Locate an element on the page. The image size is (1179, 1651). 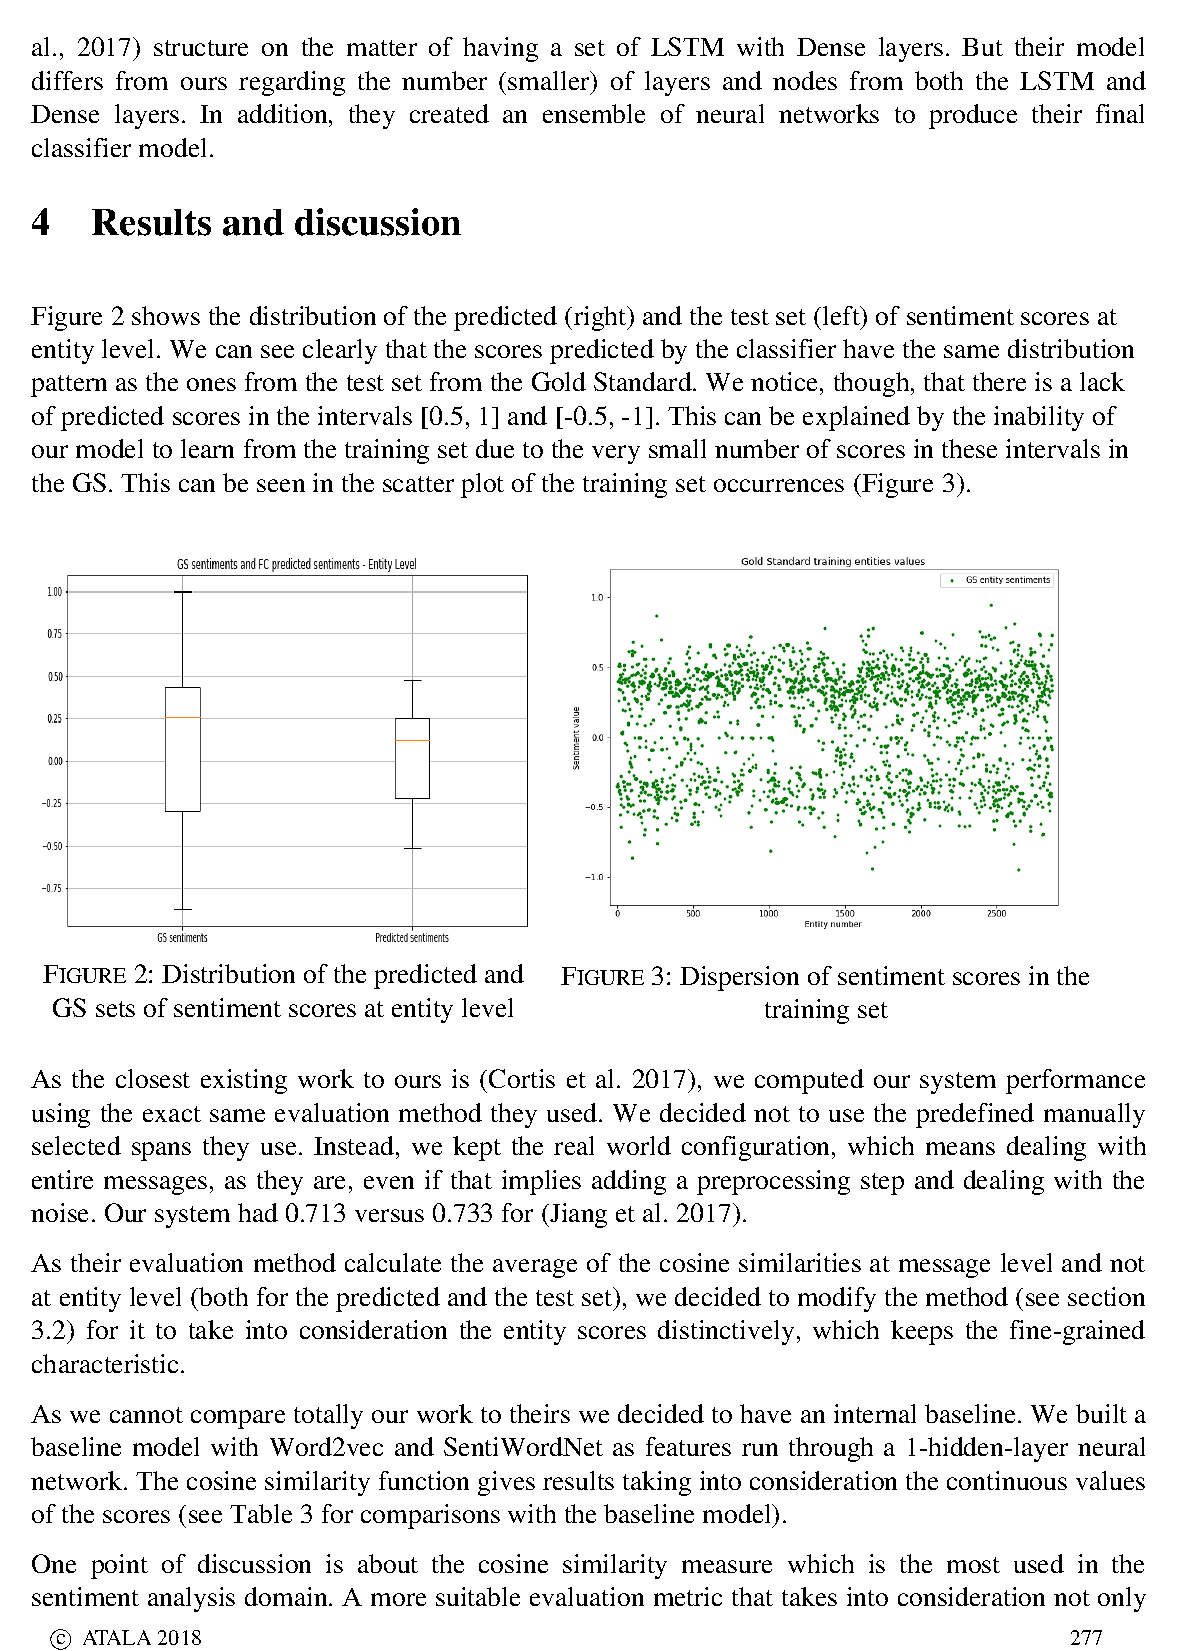
plot is located at coordinates (482, 485).
